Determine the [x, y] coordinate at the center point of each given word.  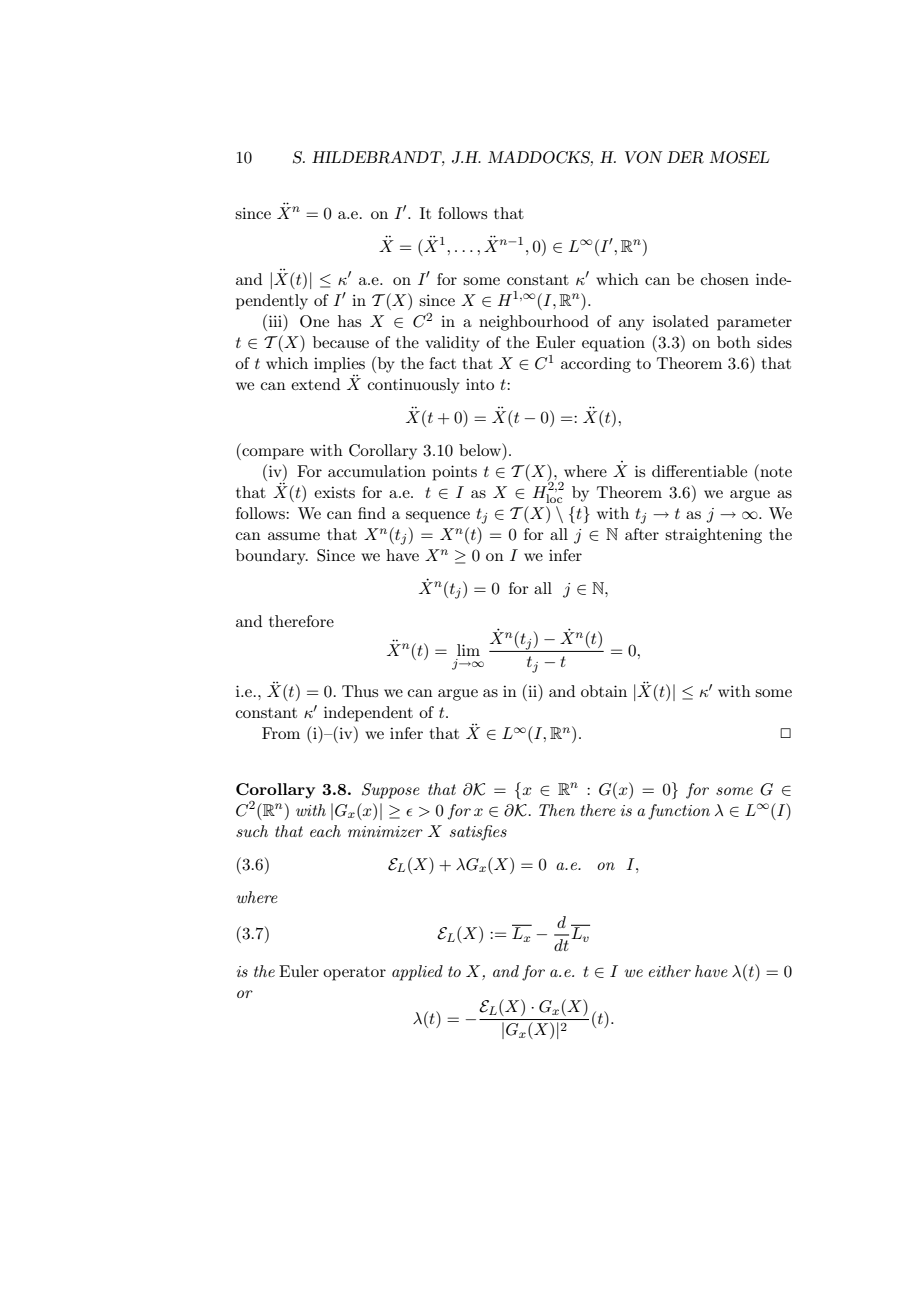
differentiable [699, 471]
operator [354, 974]
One [314, 321]
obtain [604, 691]
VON [644, 157]
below [481, 449]
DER [685, 157]
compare [272, 454]
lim [468, 650]
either [670, 971]
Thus [360, 691]
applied [417, 973]
